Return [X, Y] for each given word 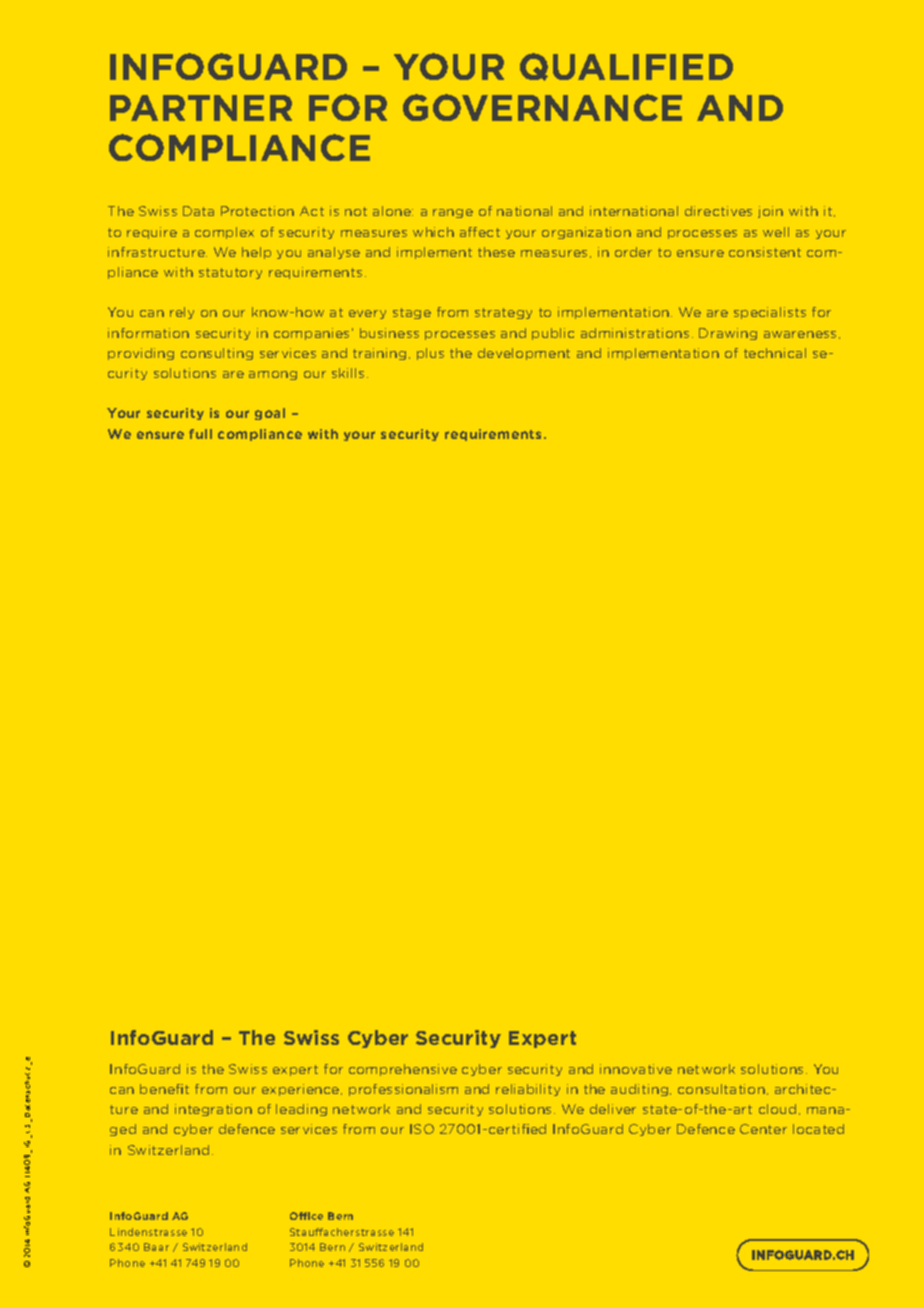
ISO [422, 1129]
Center [763, 1129]
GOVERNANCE [542, 107]
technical [775, 353]
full [200, 434]
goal [270, 414]
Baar [156, 1247]
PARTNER [201, 108]
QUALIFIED [626, 67]
